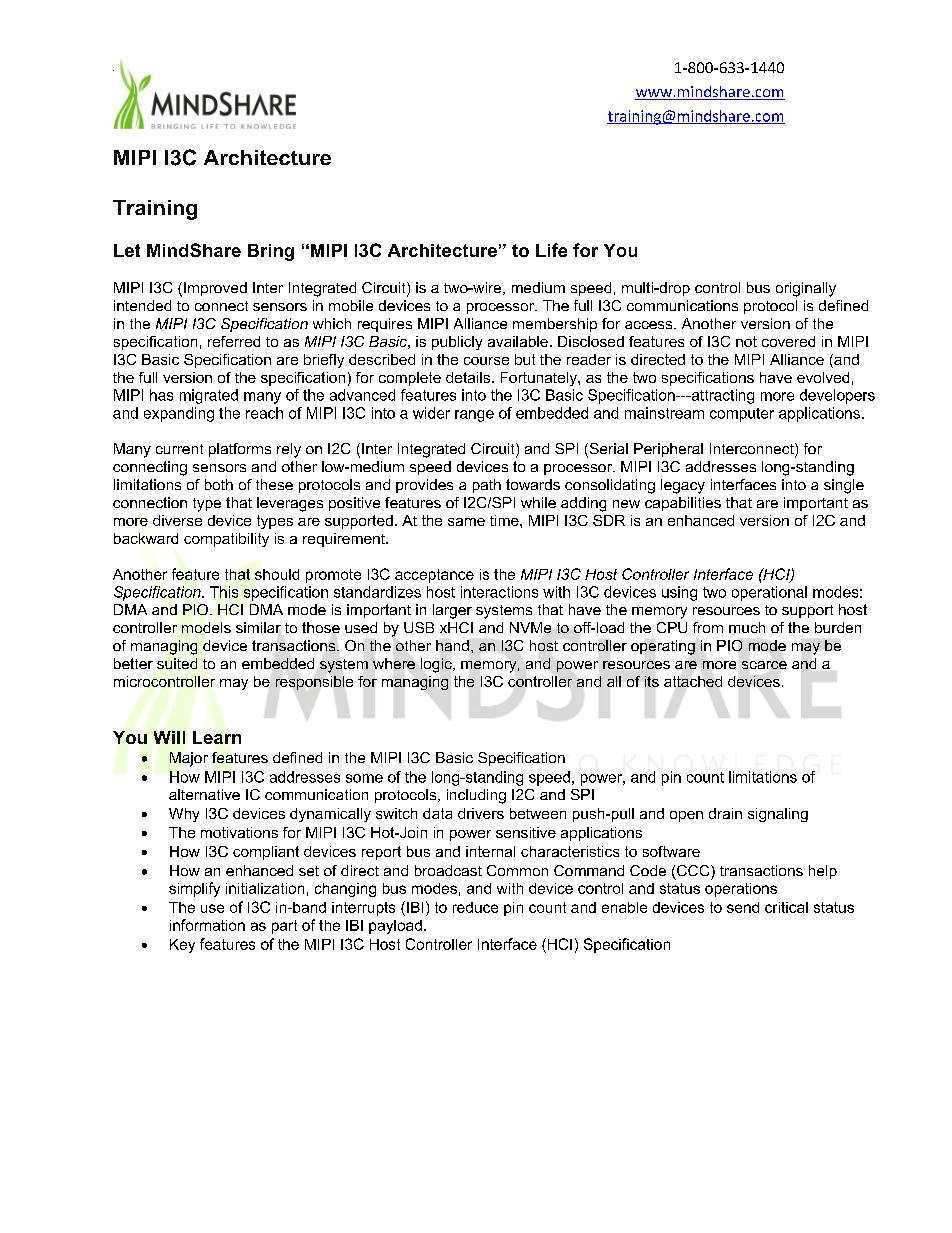  What do you see at coordinates (806, 289) in the image?
I see `originally` at bounding box center [806, 289].
